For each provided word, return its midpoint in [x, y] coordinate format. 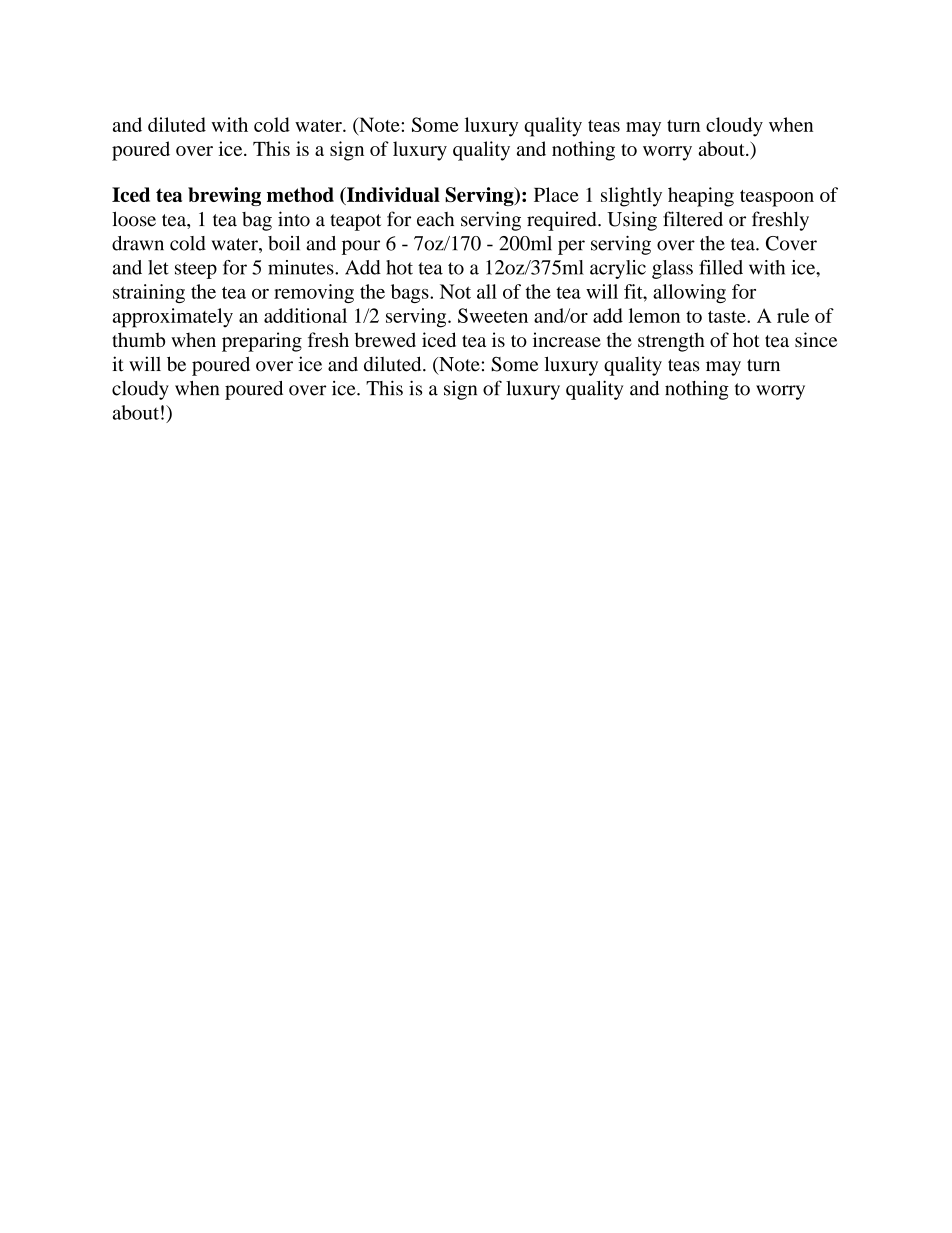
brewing [224, 196]
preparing [262, 342]
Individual [392, 196]
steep [196, 270]
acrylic [618, 269]
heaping [701, 197]
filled [721, 267]
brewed [385, 339]
